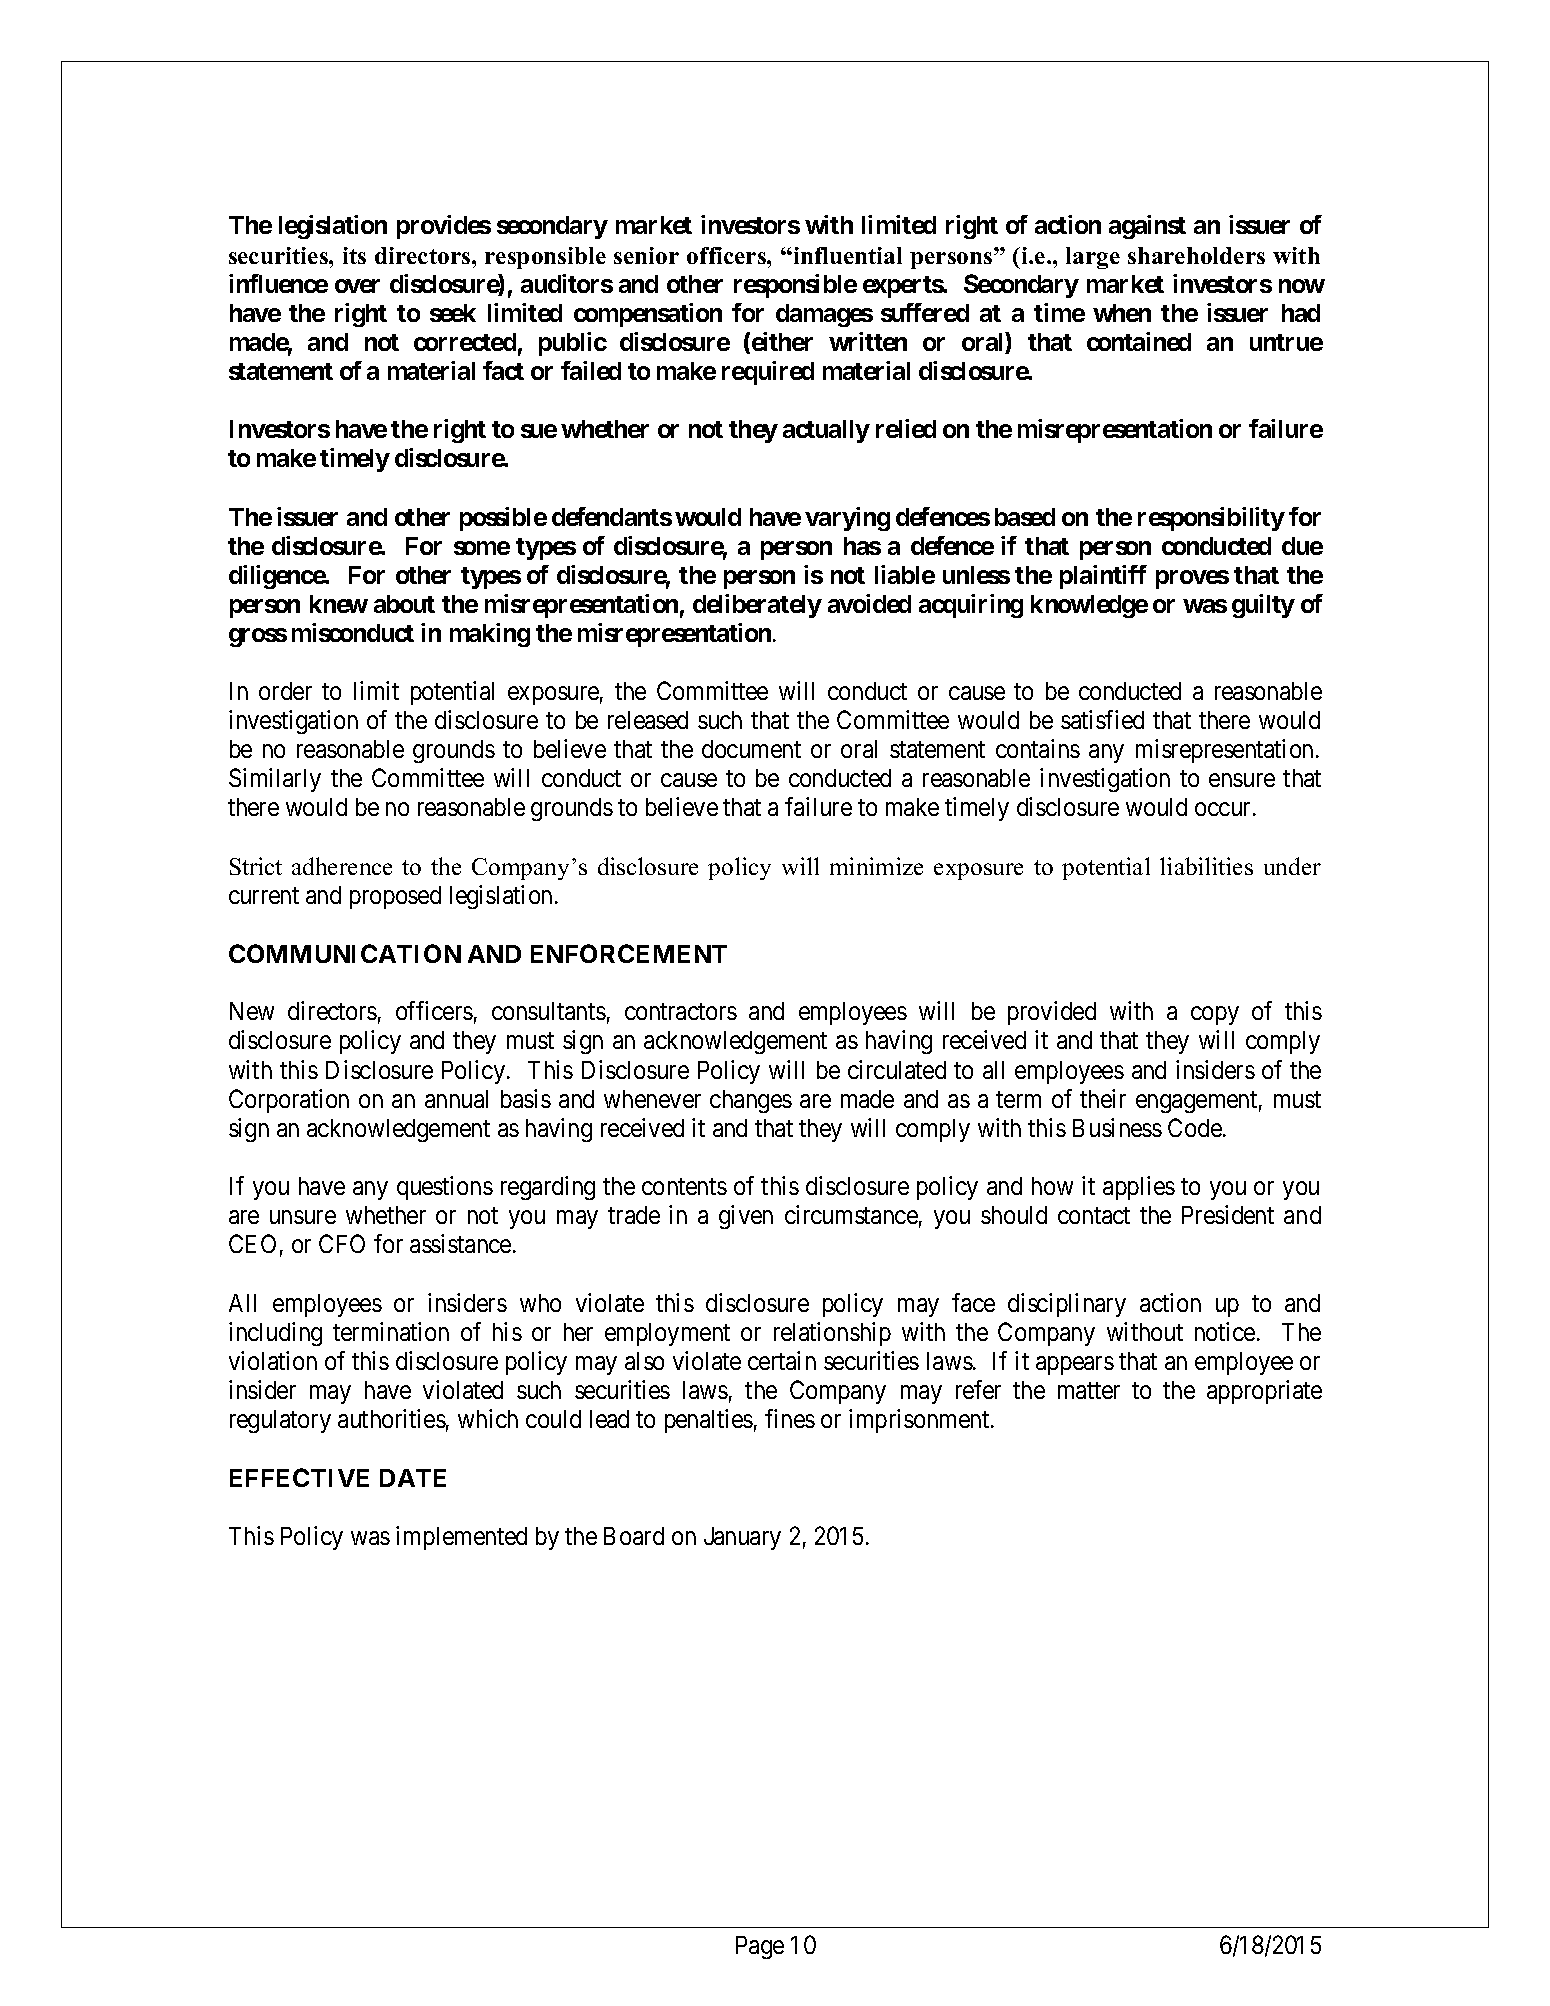 The image size is (1550, 2006). I want to click on over, so click(357, 286).
